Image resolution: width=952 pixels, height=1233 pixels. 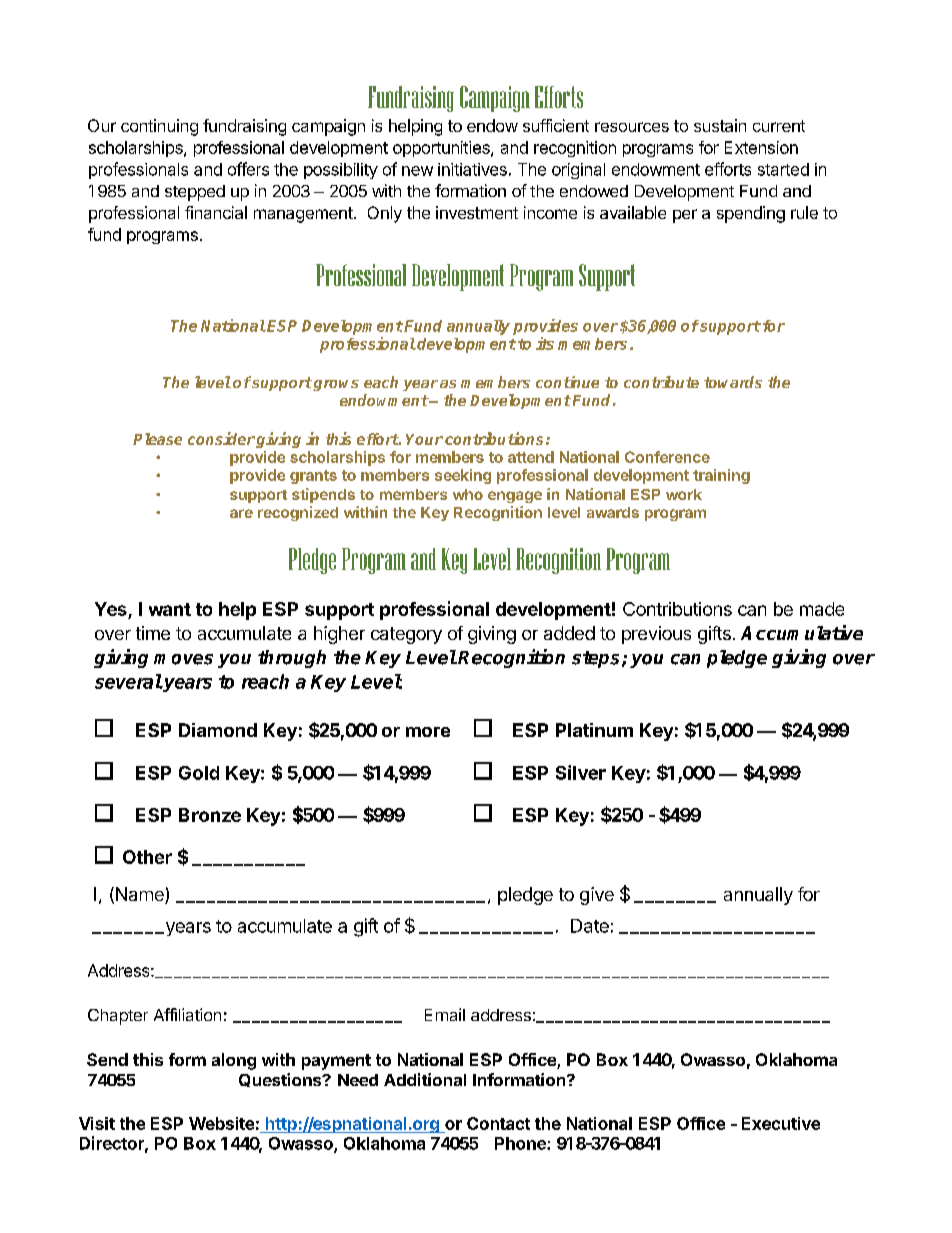 What do you see at coordinates (781, 1123) in the image?
I see `Executive` at bounding box center [781, 1123].
